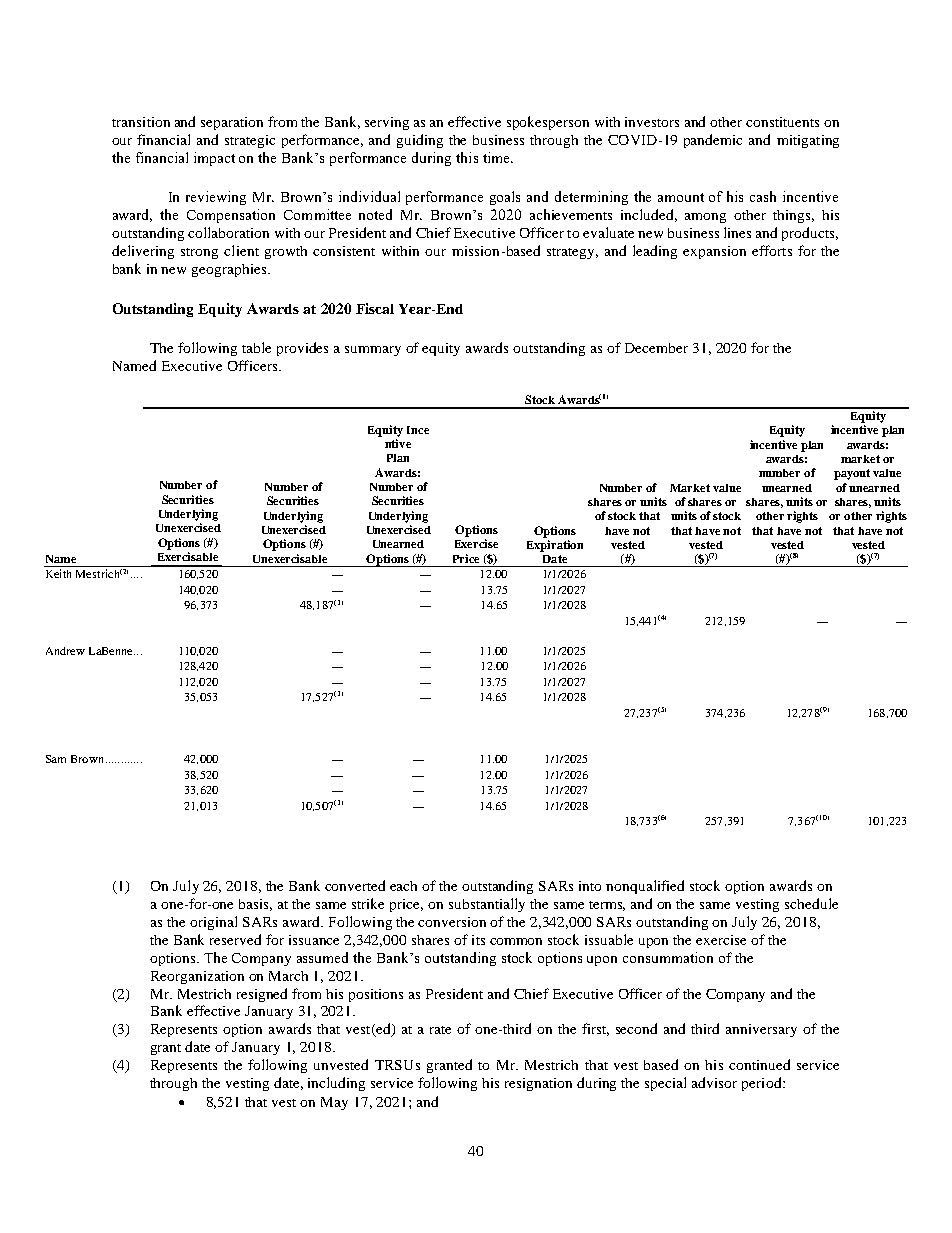 This document has height=1233, width=952. What do you see at coordinates (373, 351) in the document?
I see `summary` at bounding box center [373, 351].
